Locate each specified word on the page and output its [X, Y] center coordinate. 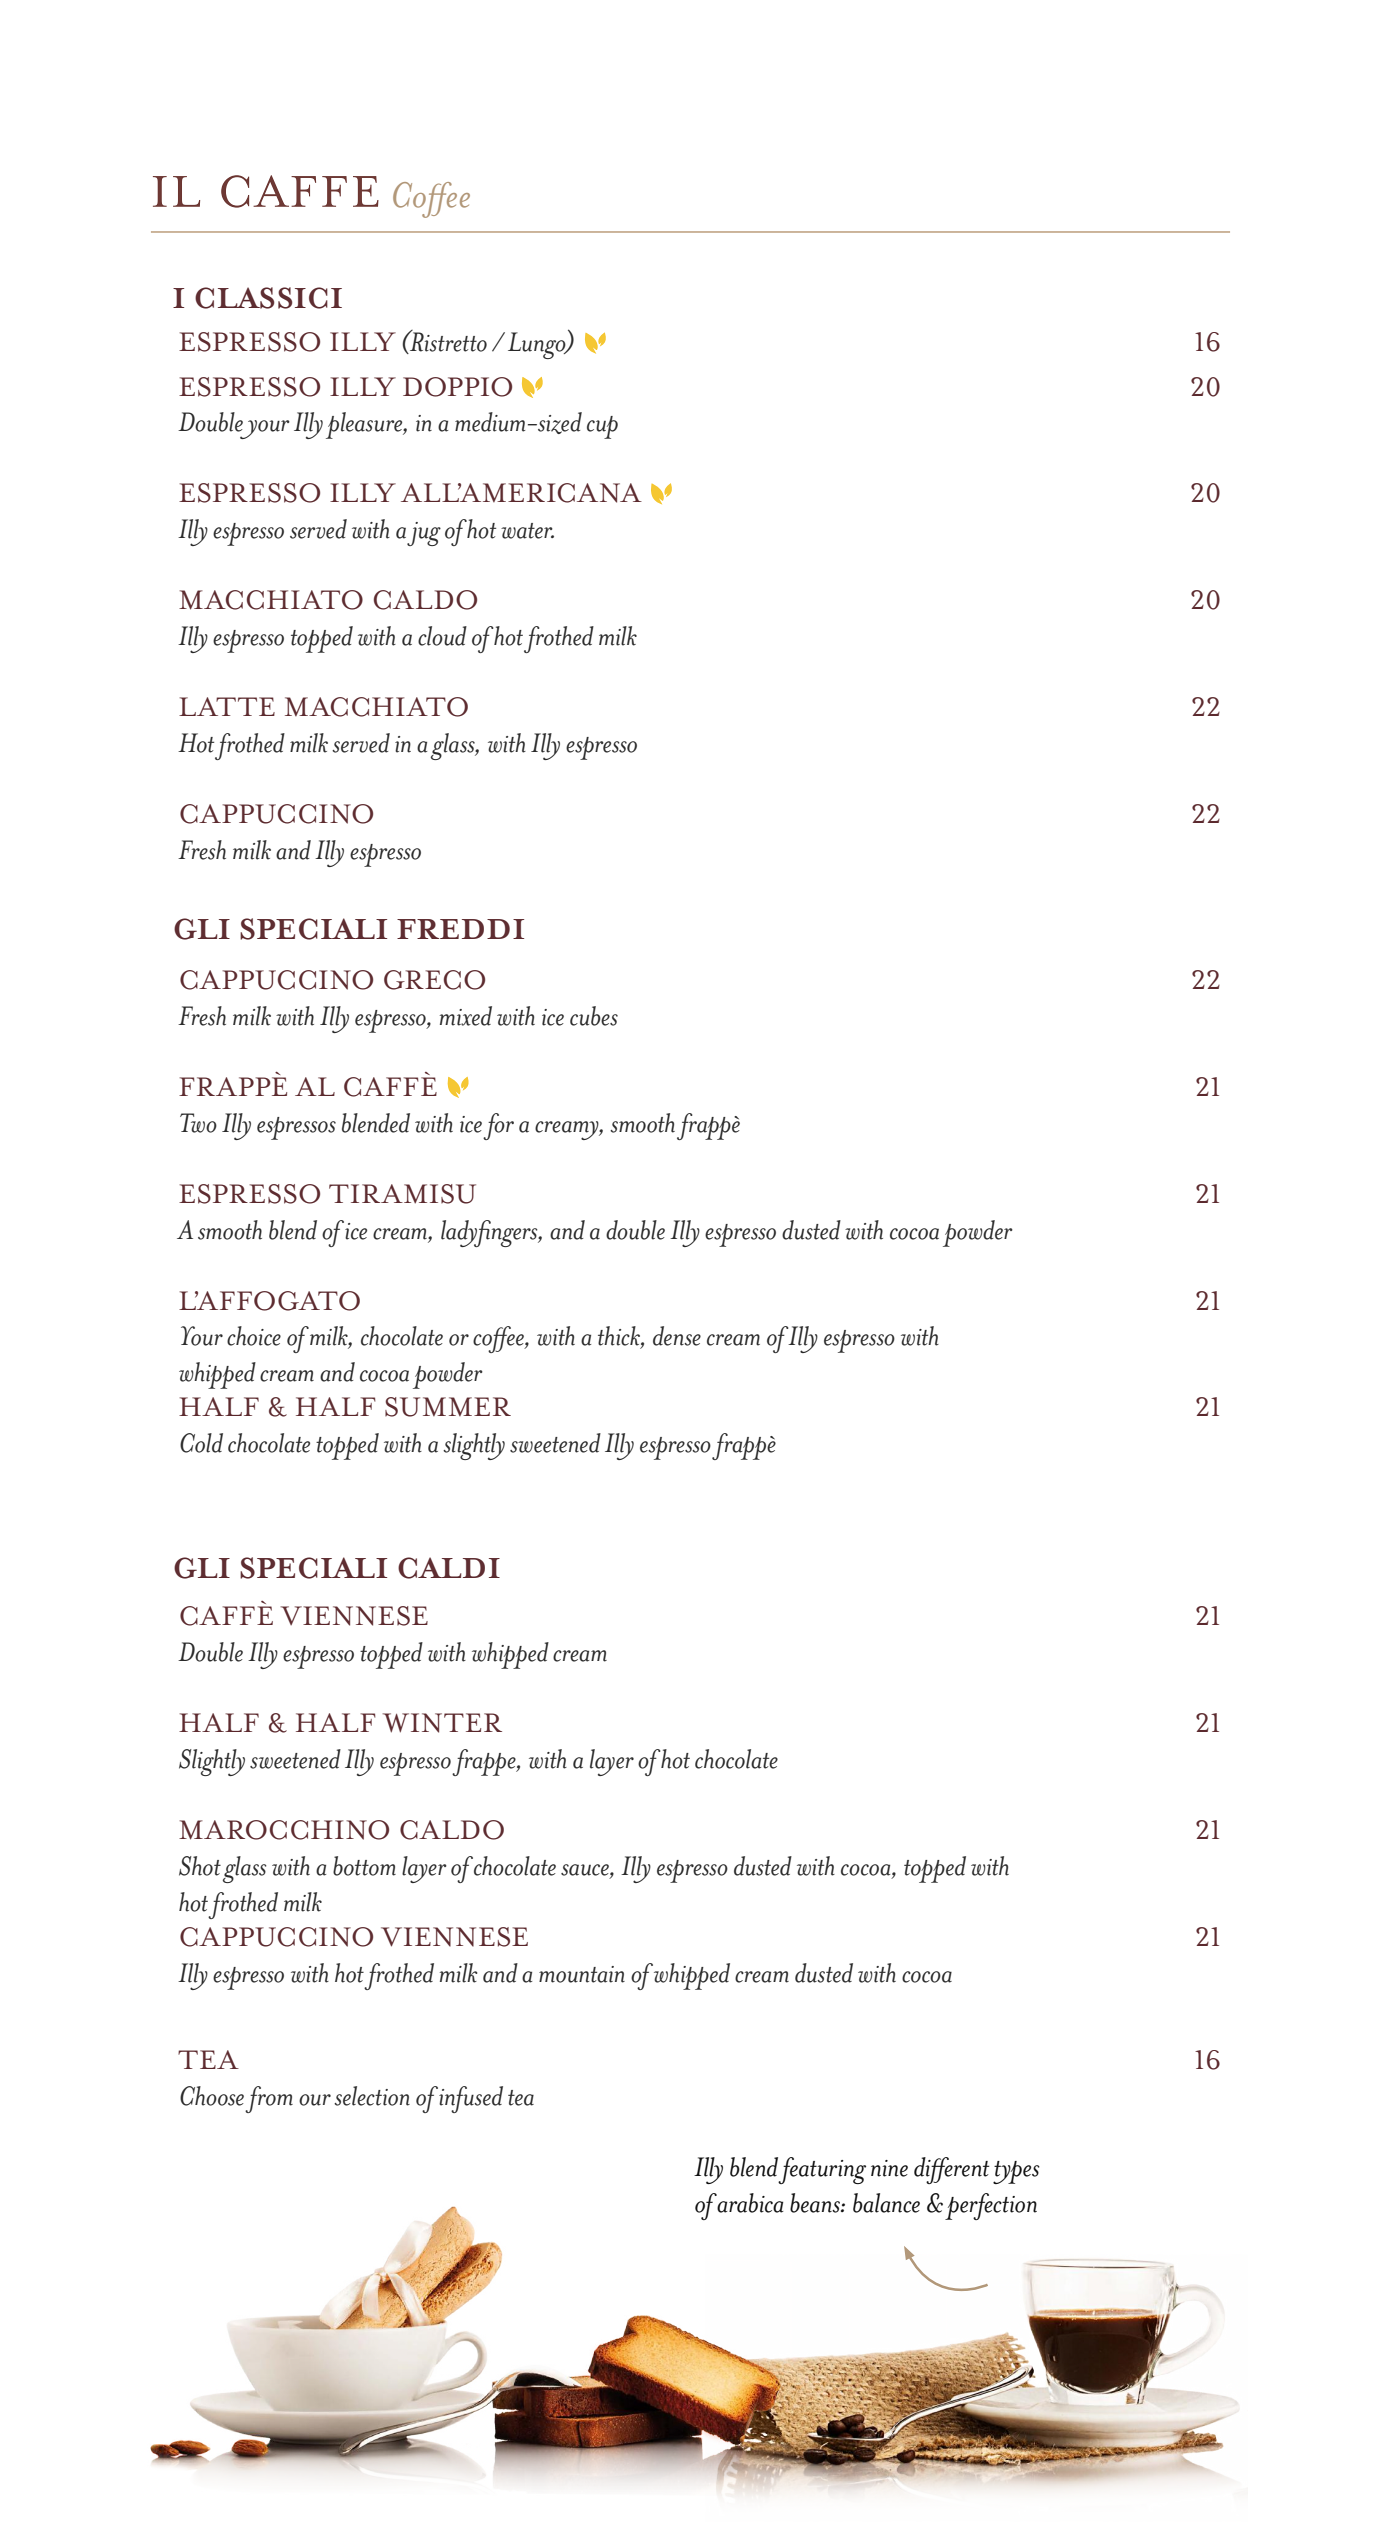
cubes [594, 1016]
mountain [582, 1974]
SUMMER [448, 1407]
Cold [201, 1443]
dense [677, 1336]
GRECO [434, 980]
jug [424, 534]
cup [602, 427]
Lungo [538, 345]
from [269, 2099]
